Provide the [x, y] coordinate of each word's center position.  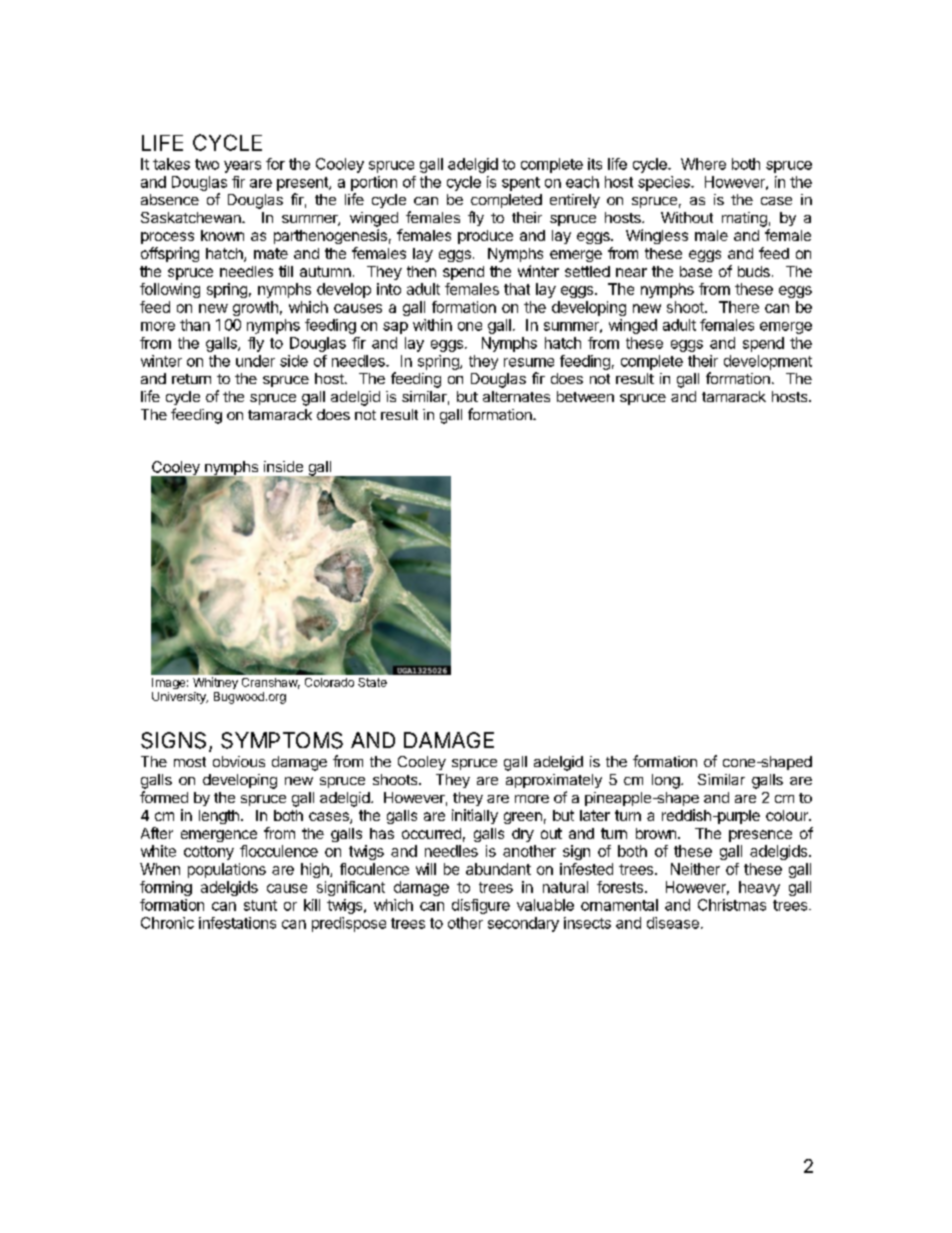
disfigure [481, 906]
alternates [516, 396]
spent [521, 184]
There [739, 307]
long [666, 781]
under [255, 361]
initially [475, 816]
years [242, 167]
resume [529, 362]
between [585, 396]
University [180, 698]
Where [703, 164]
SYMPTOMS [282, 740]
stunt [260, 905]
